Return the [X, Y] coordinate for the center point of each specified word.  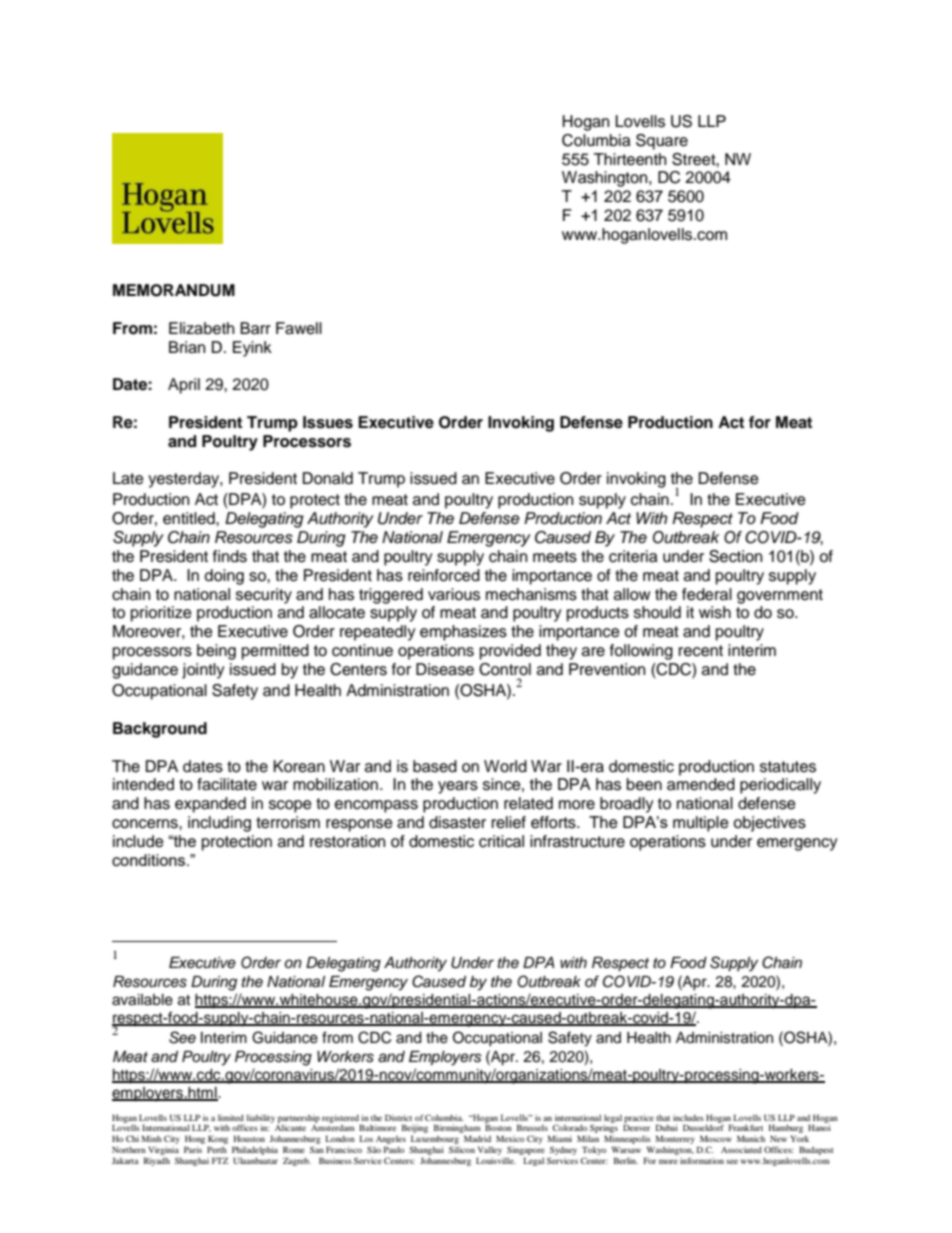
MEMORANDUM [174, 290]
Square [662, 142]
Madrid [477, 1138]
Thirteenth [630, 159]
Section [735, 556]
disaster [457, 822]
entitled [190, 518]
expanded [210, 805]
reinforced [444, 575]
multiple [701, 824]
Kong [218, 1141]
